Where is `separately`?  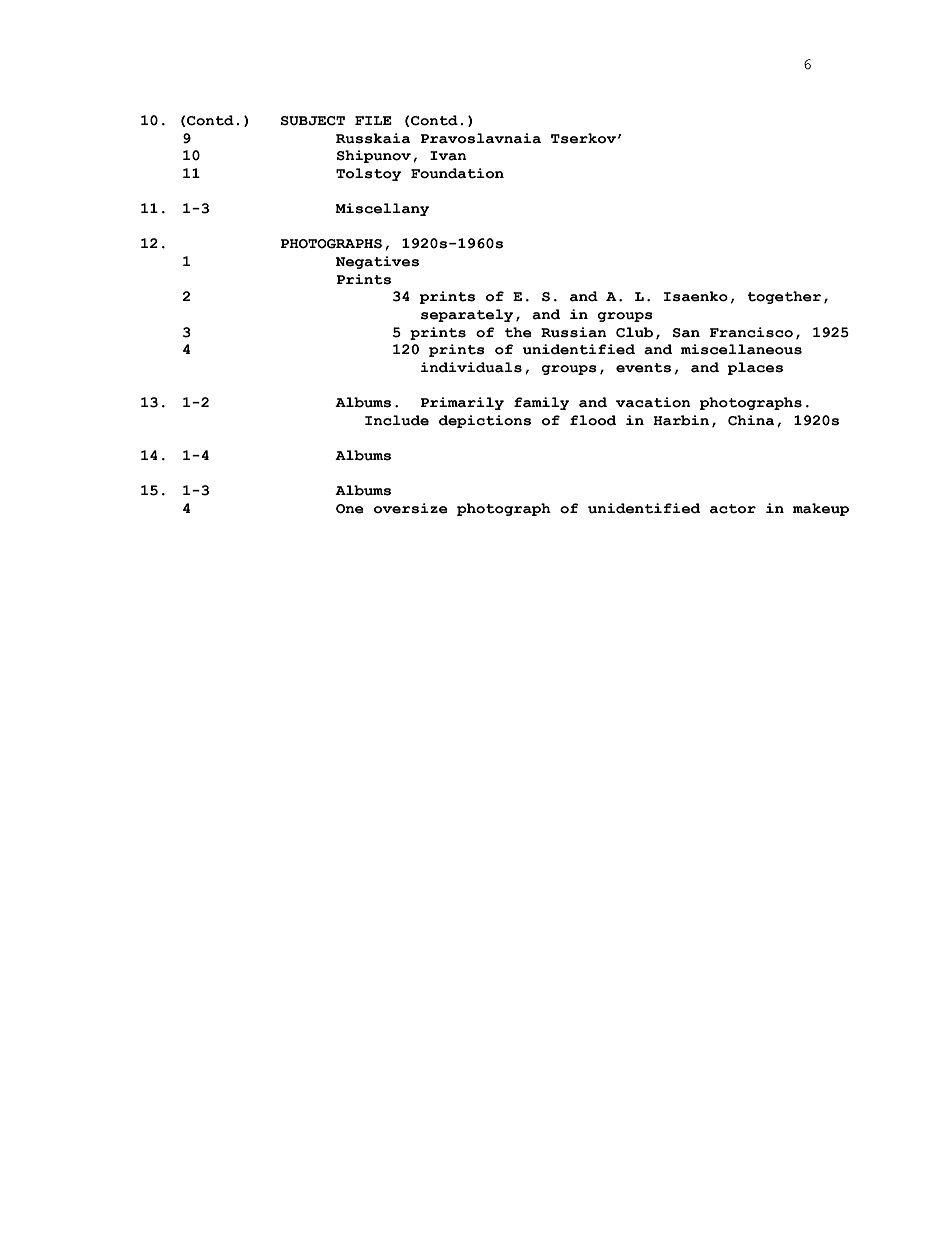 separately is located at coordinates (467, 315).
